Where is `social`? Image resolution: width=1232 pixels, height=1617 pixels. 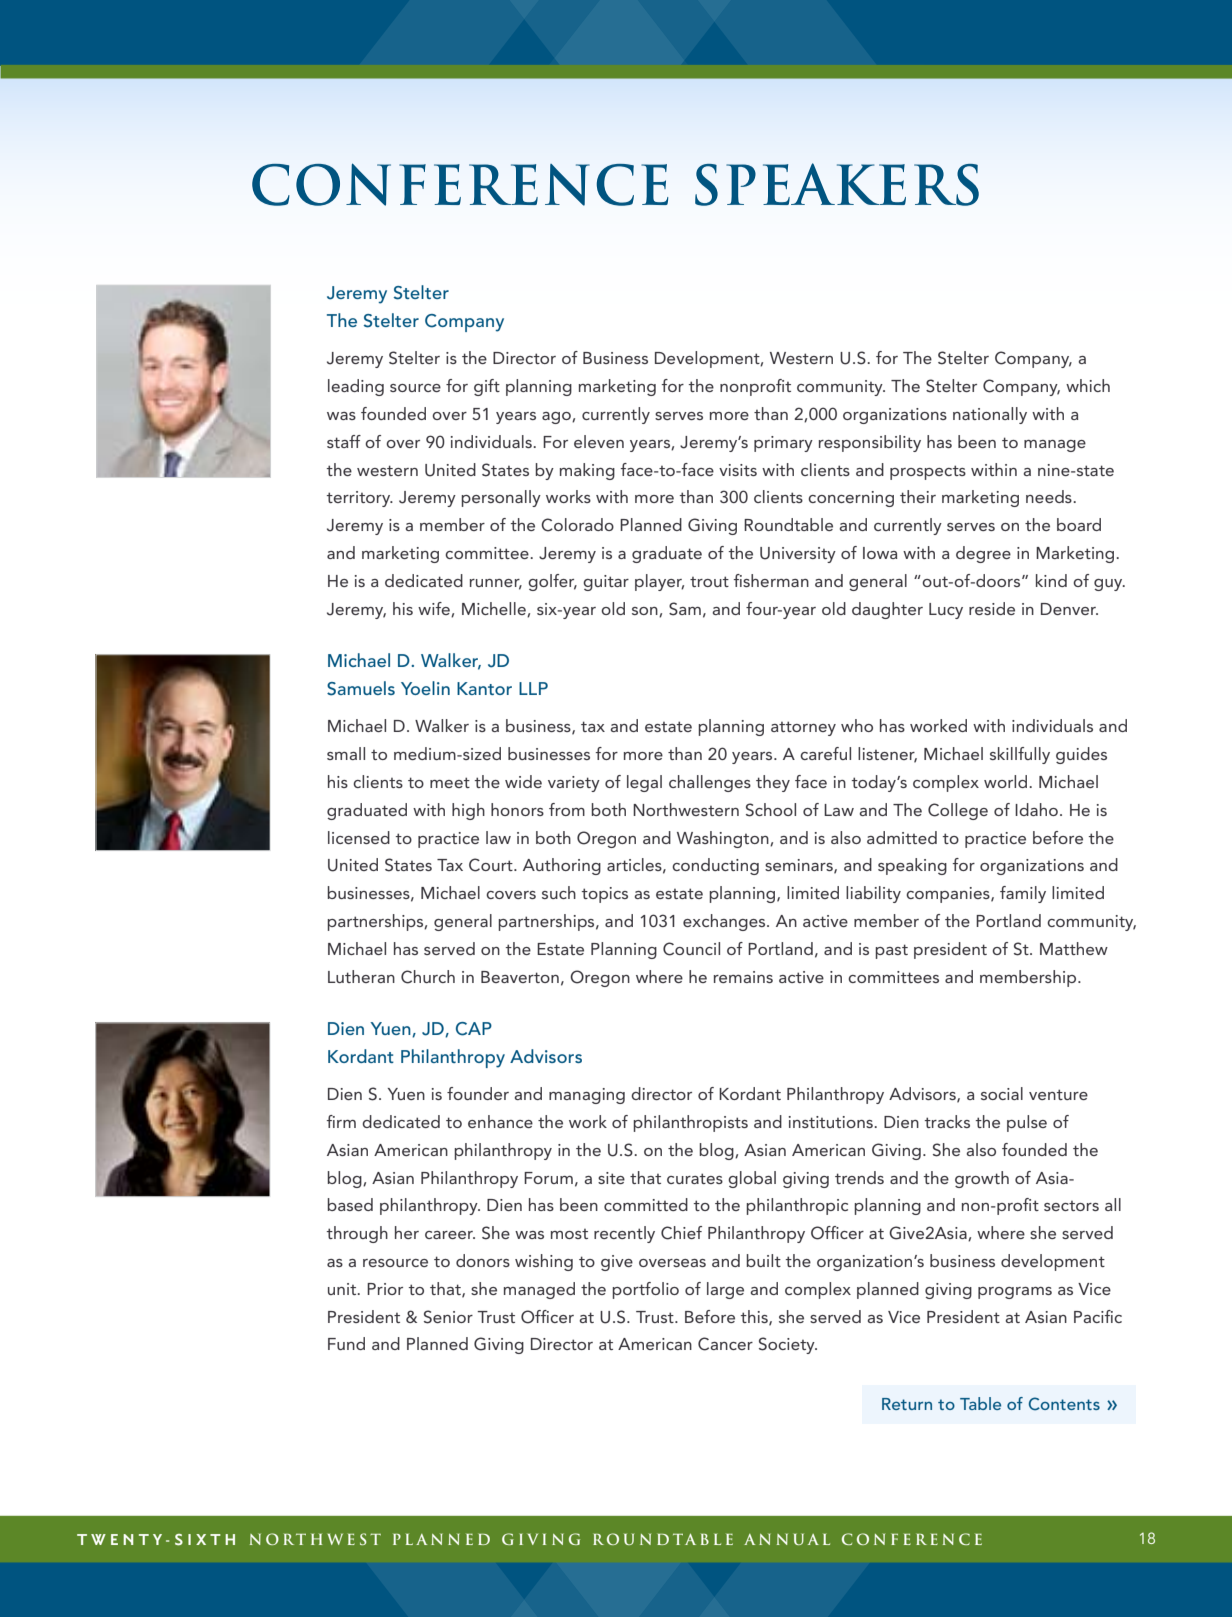
social is located at coordinates (1002, 1093).
